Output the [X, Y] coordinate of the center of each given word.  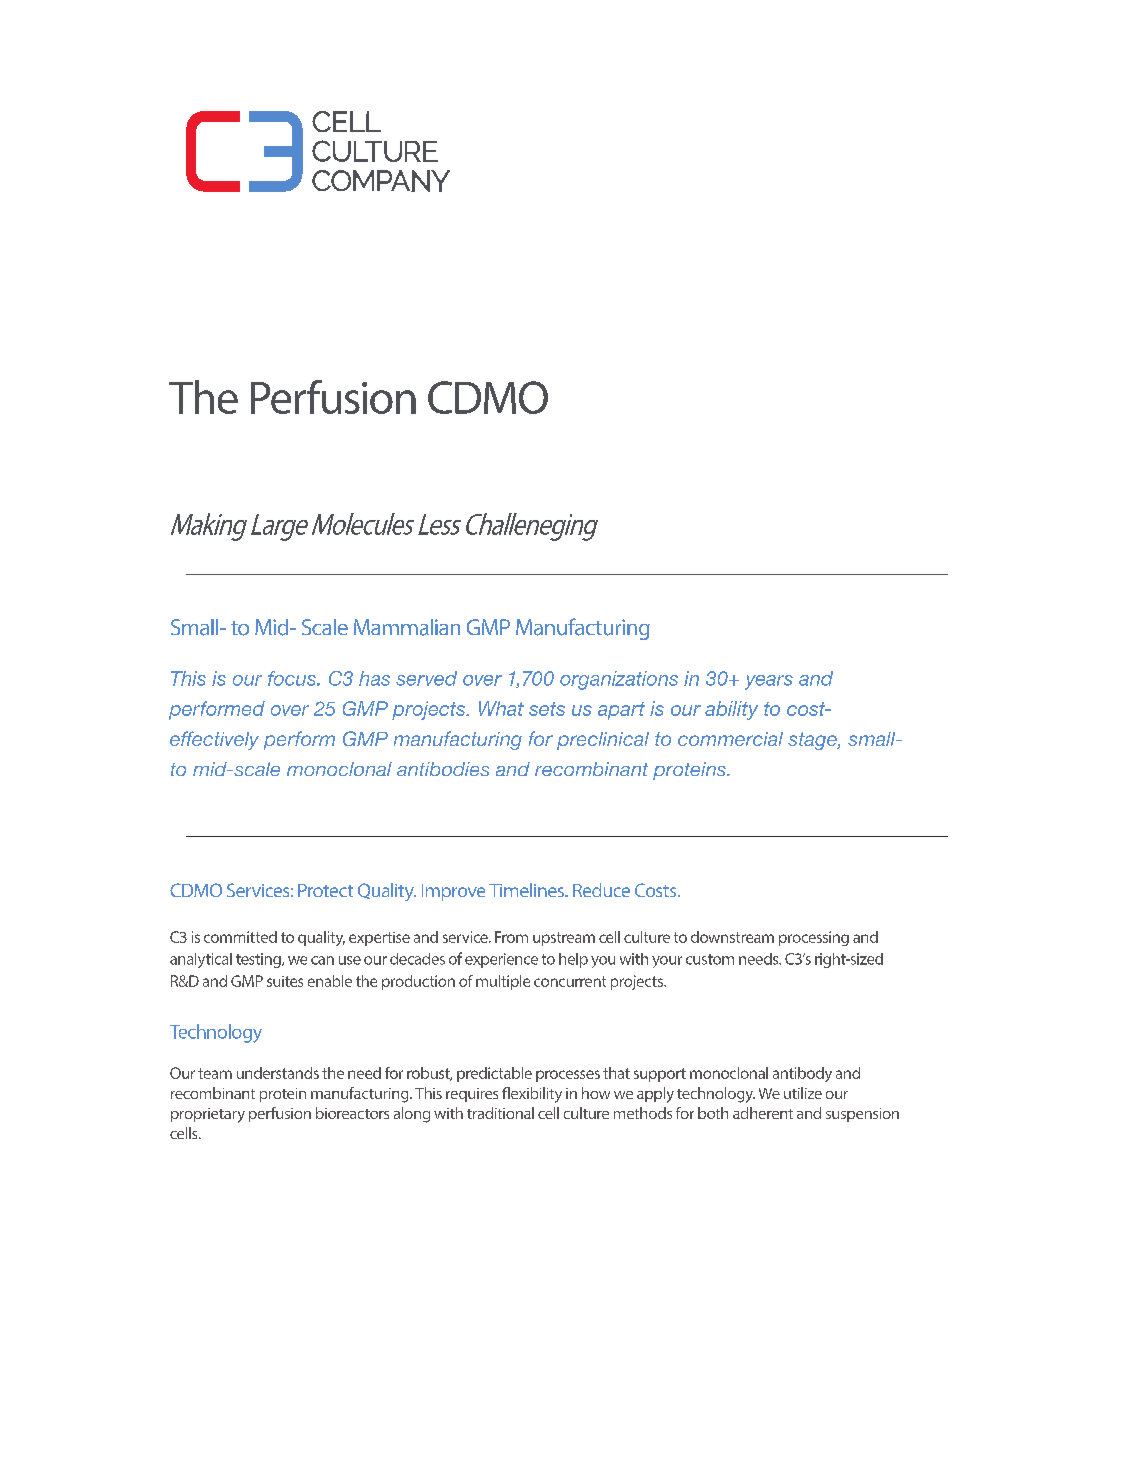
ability [731, 710]
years [769, 682]
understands [278, 1073]
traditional [500, 1113]
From [511, 937]
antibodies [443, 769]
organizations [619, 680]
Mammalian [407, 627]
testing [259, 960]
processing [814, 938]
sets [547, 709]
